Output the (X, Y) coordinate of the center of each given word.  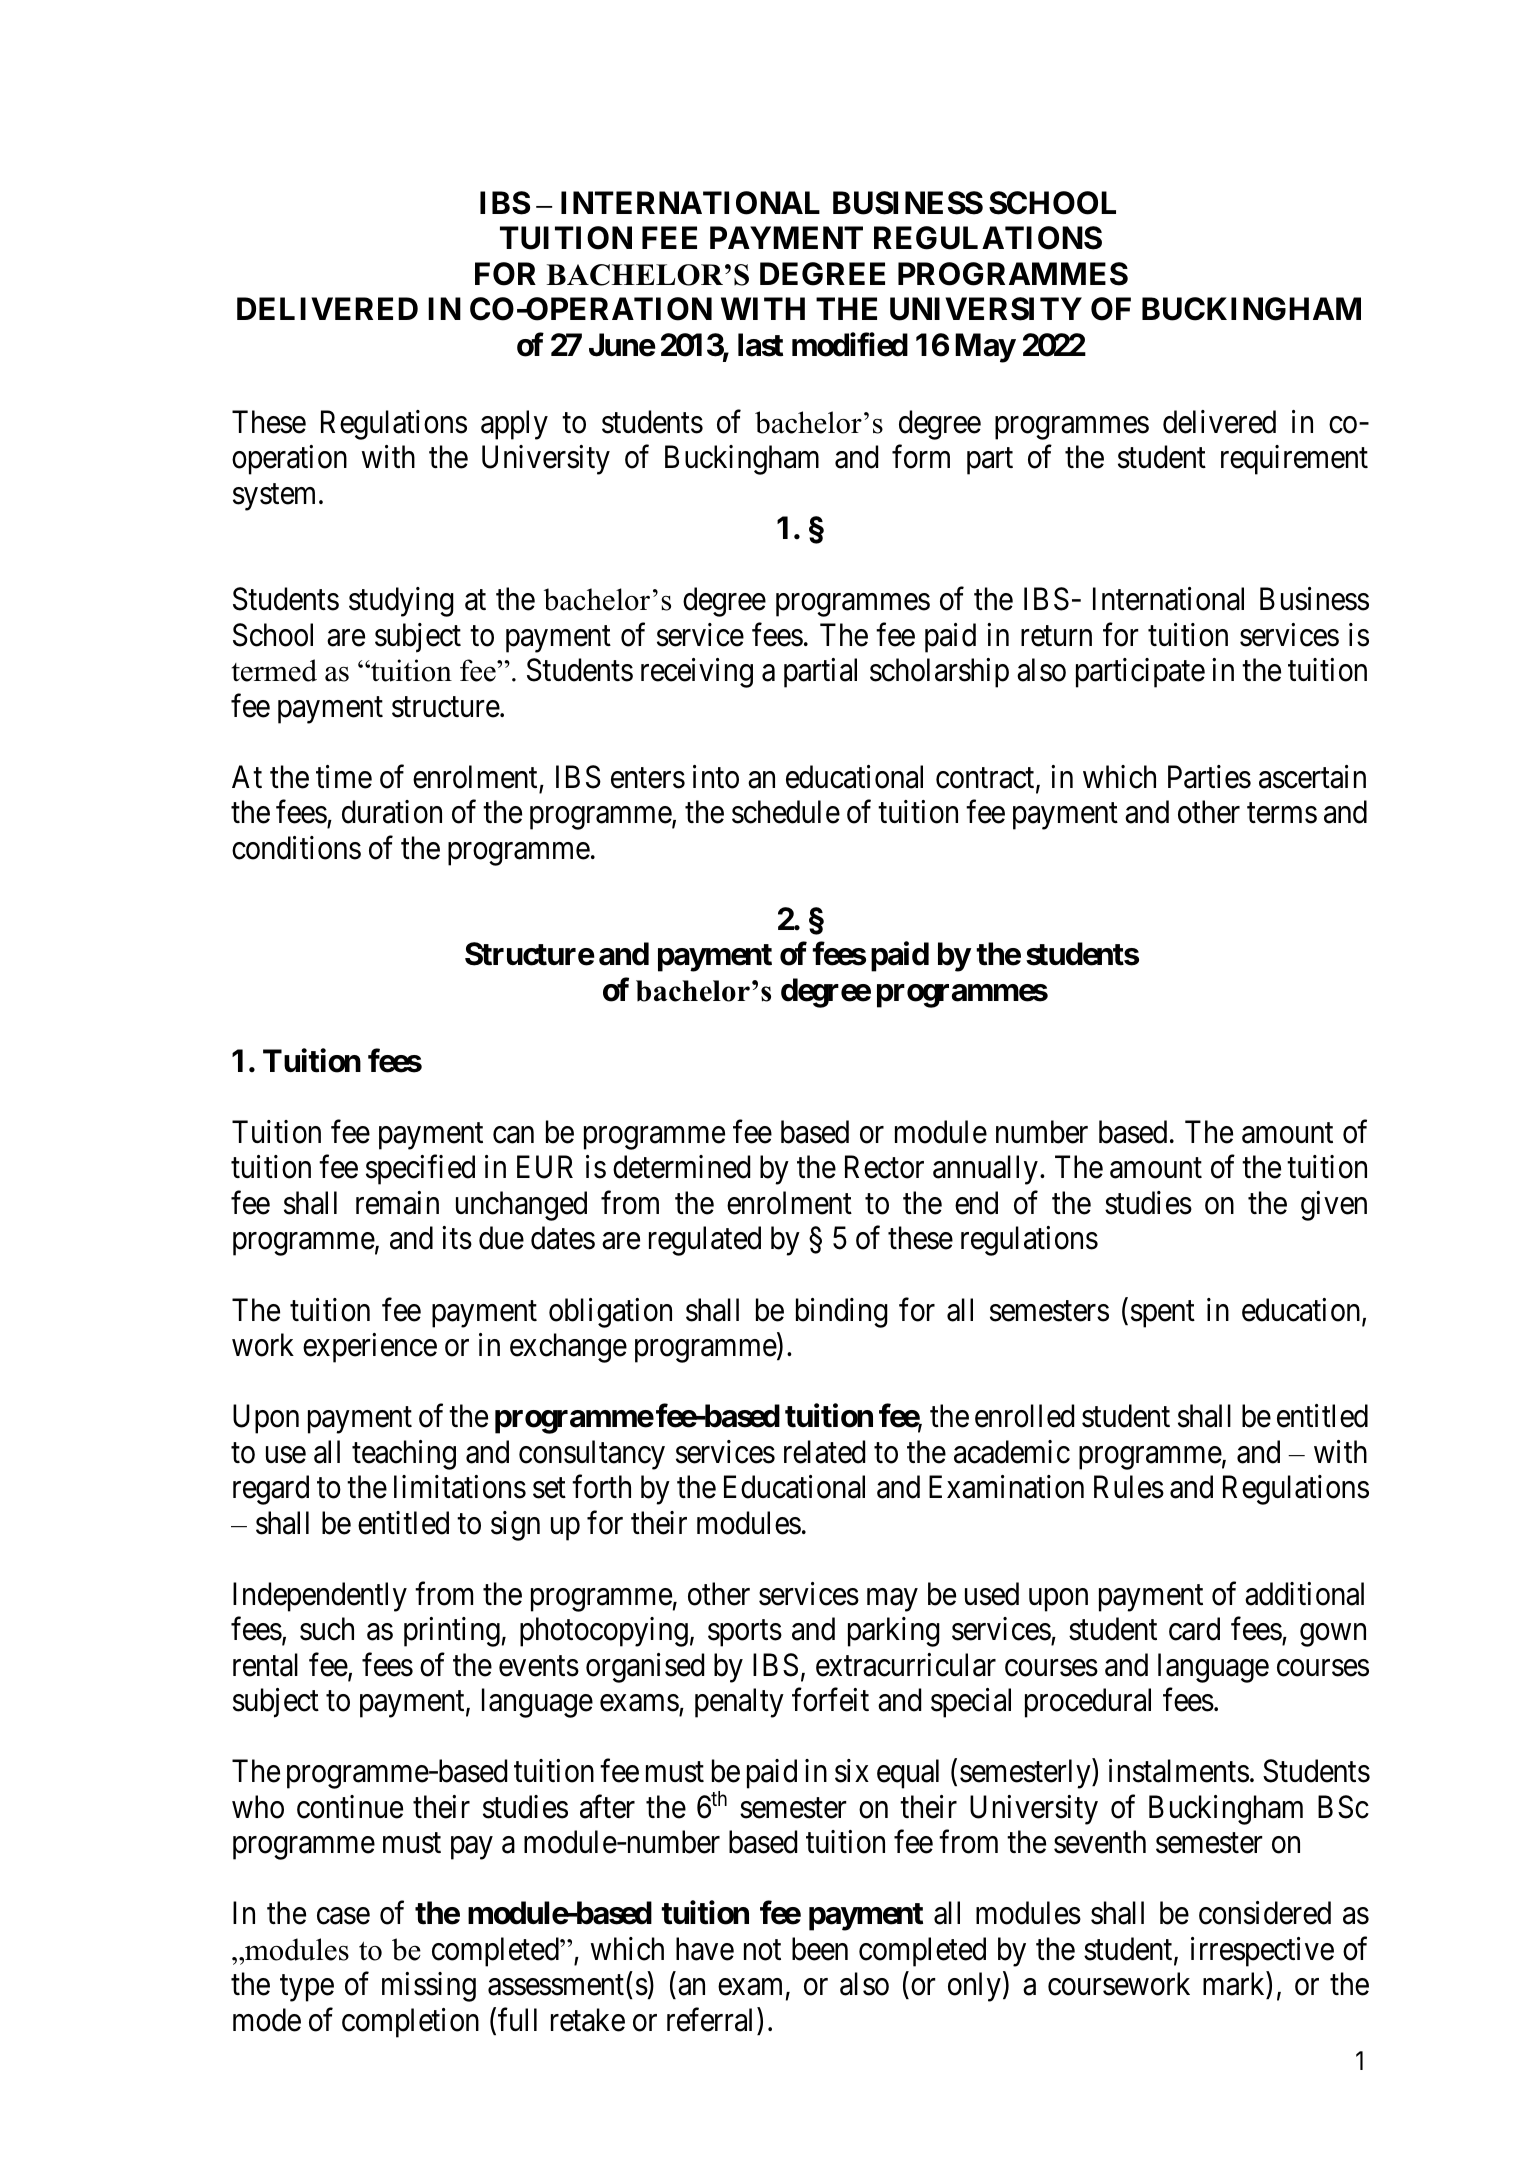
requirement (1294, 460)
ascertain (1312, 777)
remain (397, 1203)
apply (514, 425)
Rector (884, 1167)
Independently (320, 1597)
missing (429, 1987)
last (760, 345)
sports (745, 1633)
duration (392, 812)
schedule (786, 812)
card (1194, 1629)
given (1334, 1206)
